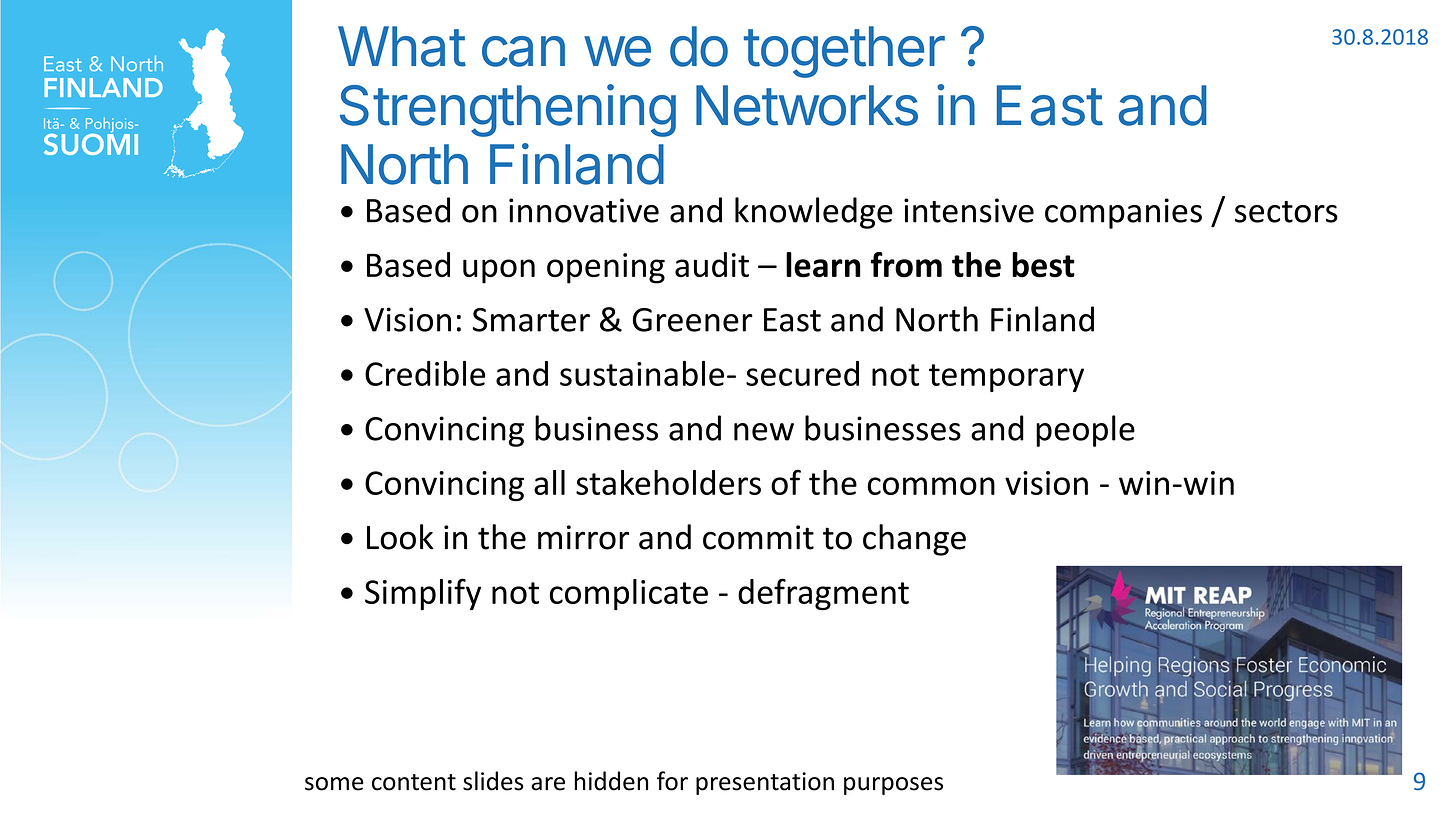  Describe the element at coordinates (844, 52) in the page. I see `together` at that location.
